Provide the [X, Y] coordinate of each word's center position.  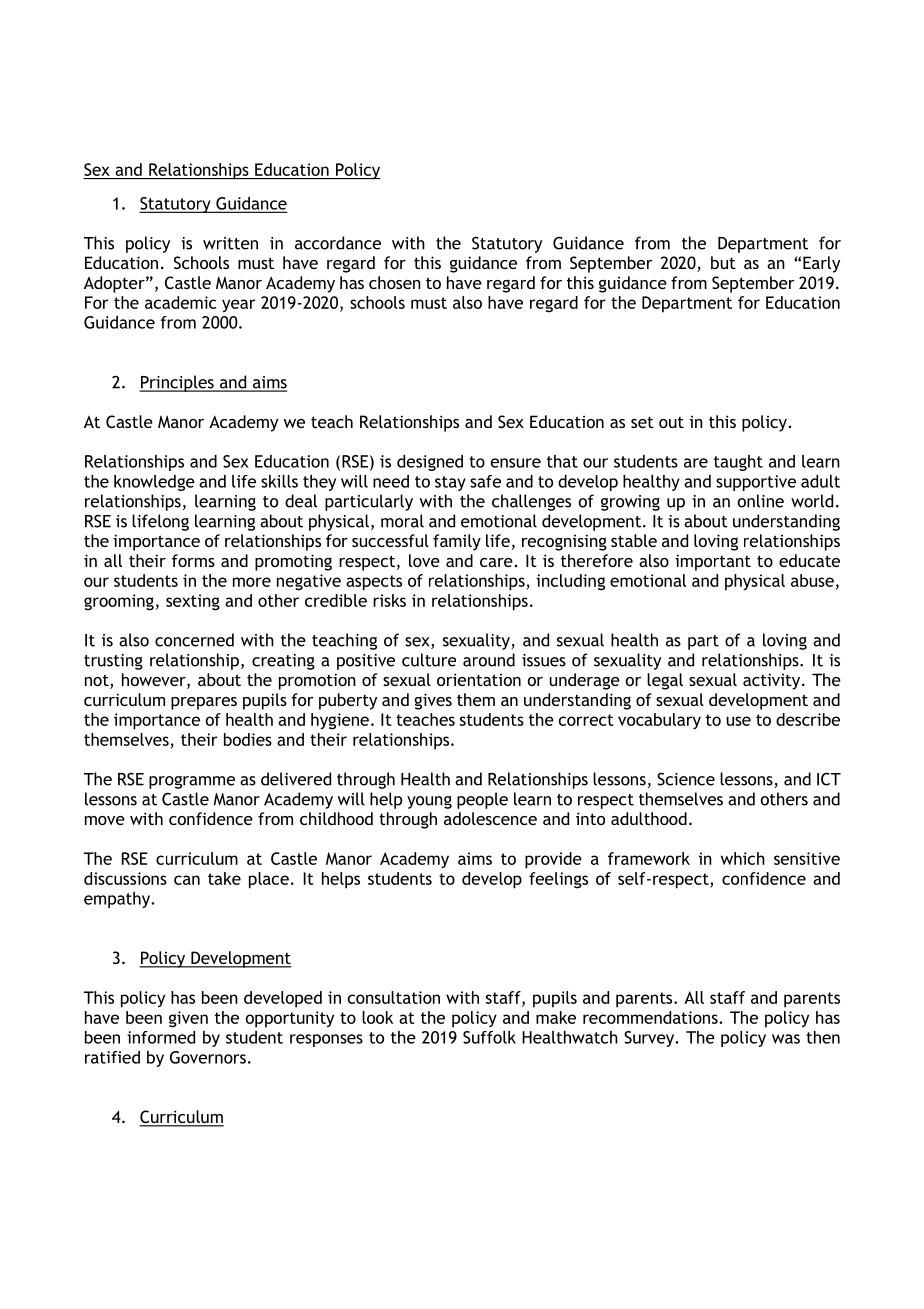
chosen [395, 282]
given [188, 1019]
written [230, 243]
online [761, 501]
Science [686, 779]
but [723, 262]
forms [193, 560]
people [482, 800]
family [457, 542]
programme [192, 782]
